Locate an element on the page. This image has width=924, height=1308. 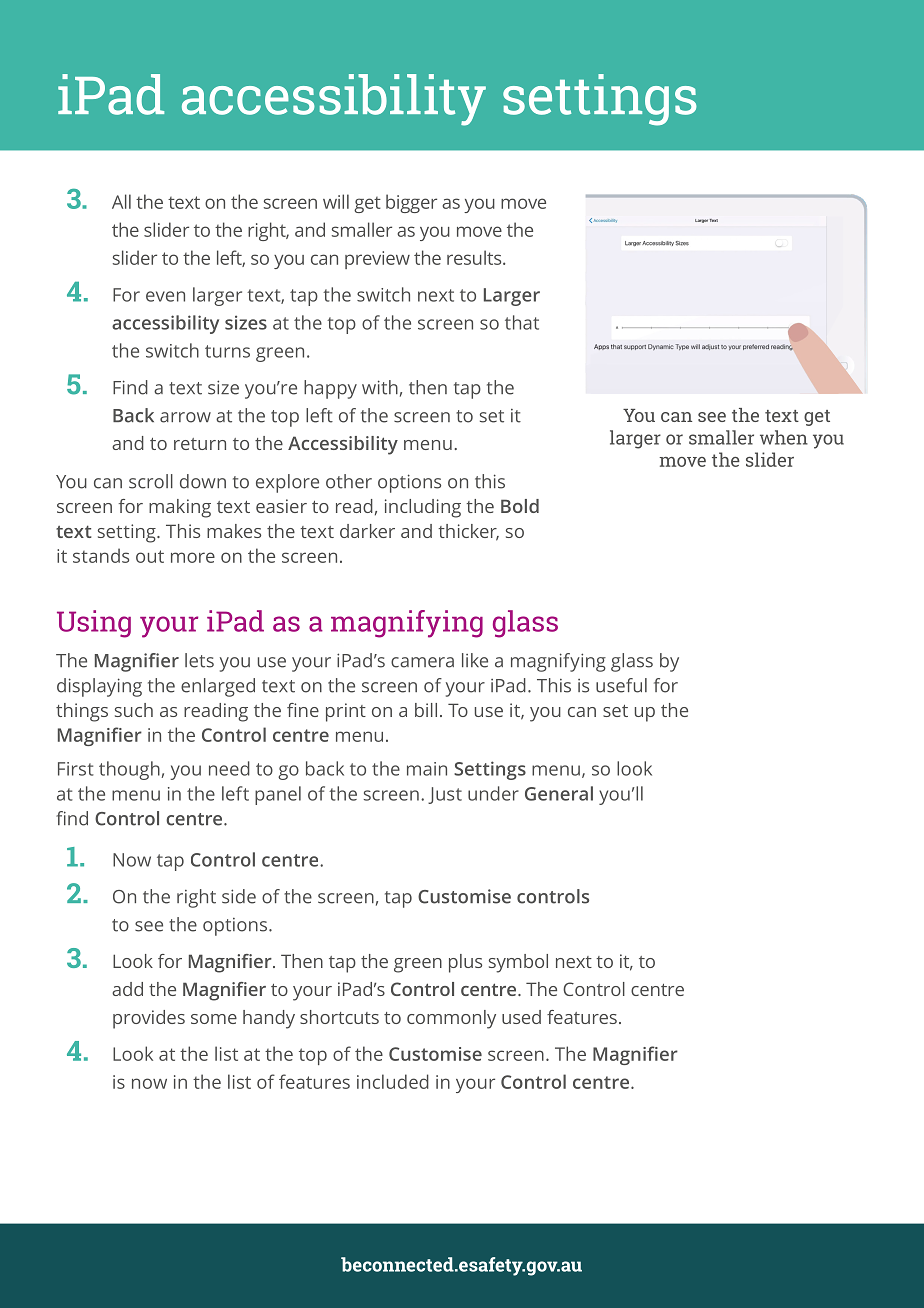
included is located at coordinates (393, 1081).
